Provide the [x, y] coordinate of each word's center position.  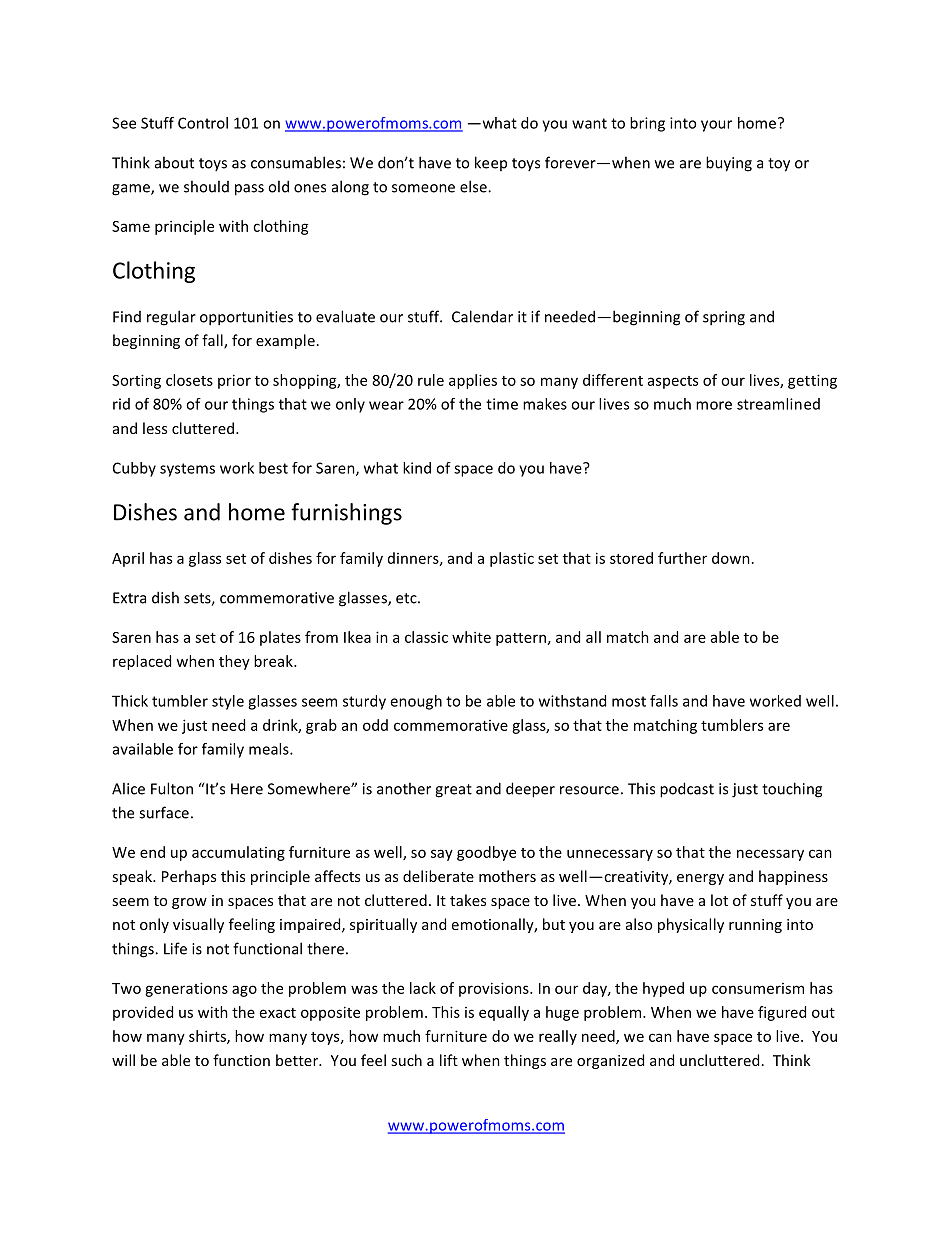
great [453, 791]
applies [473, 381]
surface [164, 812]
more [714, 405]
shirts [208, 1037]
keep [491, 163]
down [731, 558]
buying [729, 164]
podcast [687, 790]
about [174, 162]
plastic [512, 559]
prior [234, 381]
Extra [129, 598]
